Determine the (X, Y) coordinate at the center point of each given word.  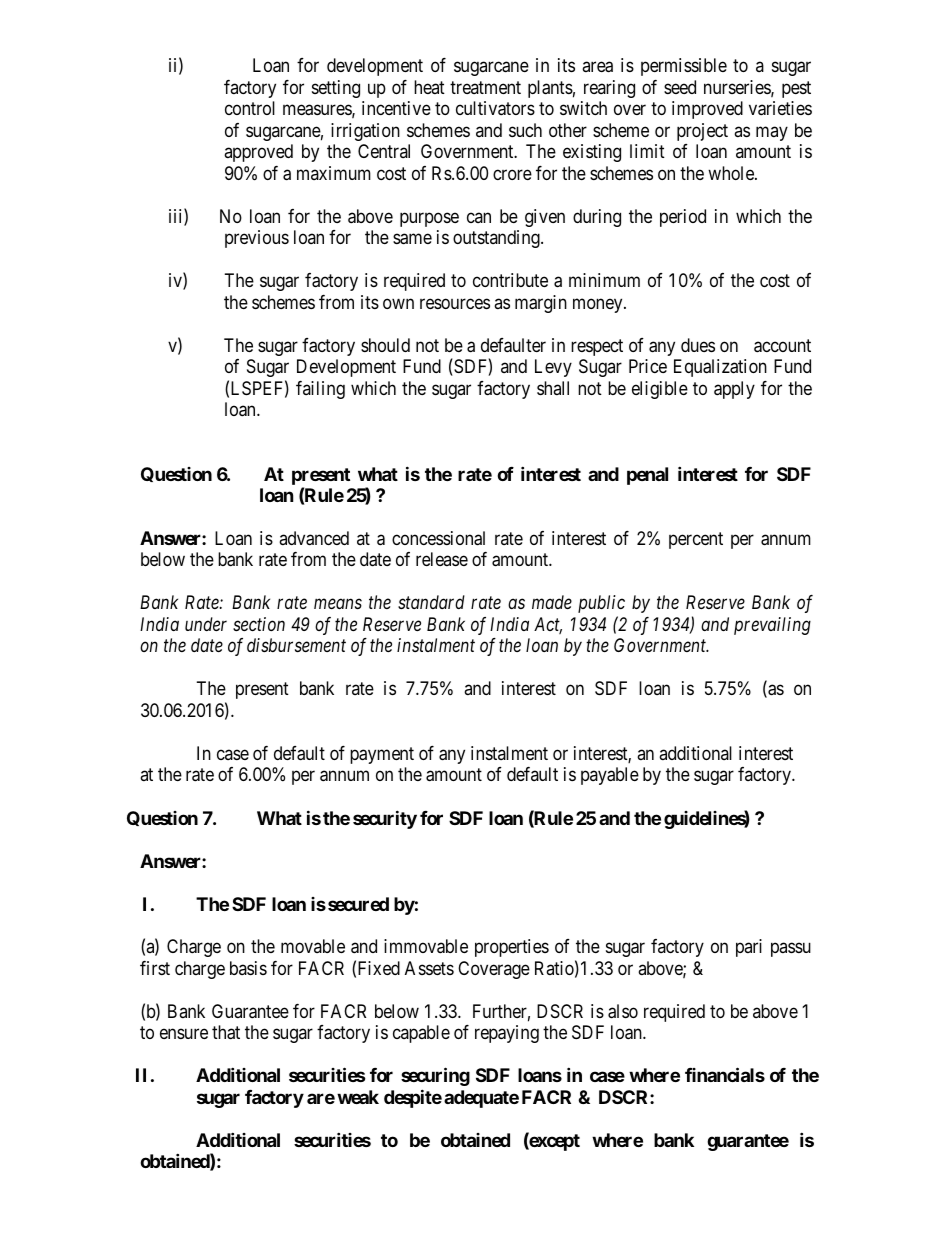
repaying (507, 1034)
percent (696, 540)
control (250, 108)
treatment (485, 87)
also (623, 1011)
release (442, 559)
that (226, 1032)
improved (707, 110)
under (206, 624)
